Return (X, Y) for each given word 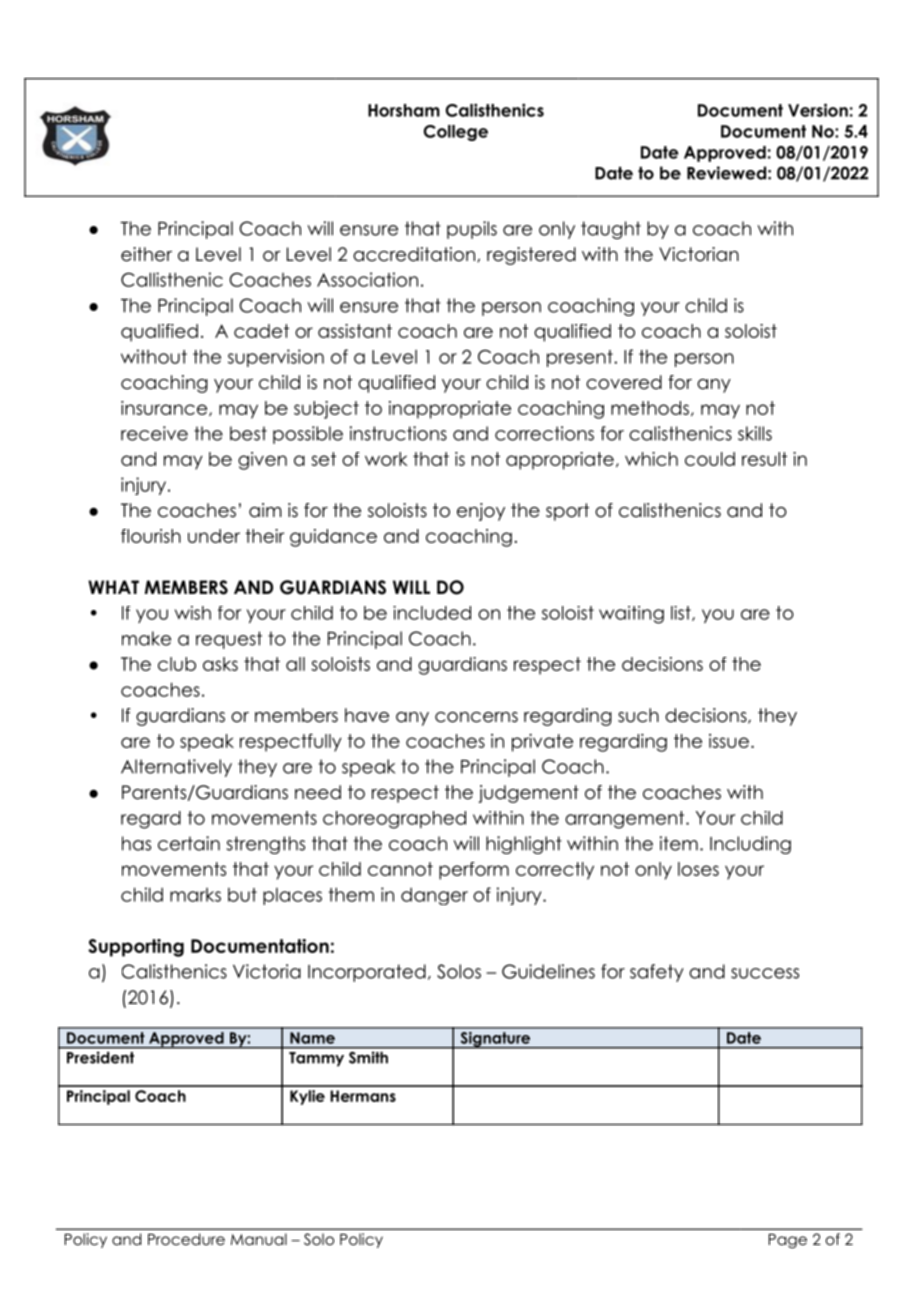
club (177, 664)
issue (729, 741)
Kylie (307, 1097)
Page (788, 1241)
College (456, 133)
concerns (476, 717)
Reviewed (726, 173)
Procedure (186, 1239)
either (146, 254)
